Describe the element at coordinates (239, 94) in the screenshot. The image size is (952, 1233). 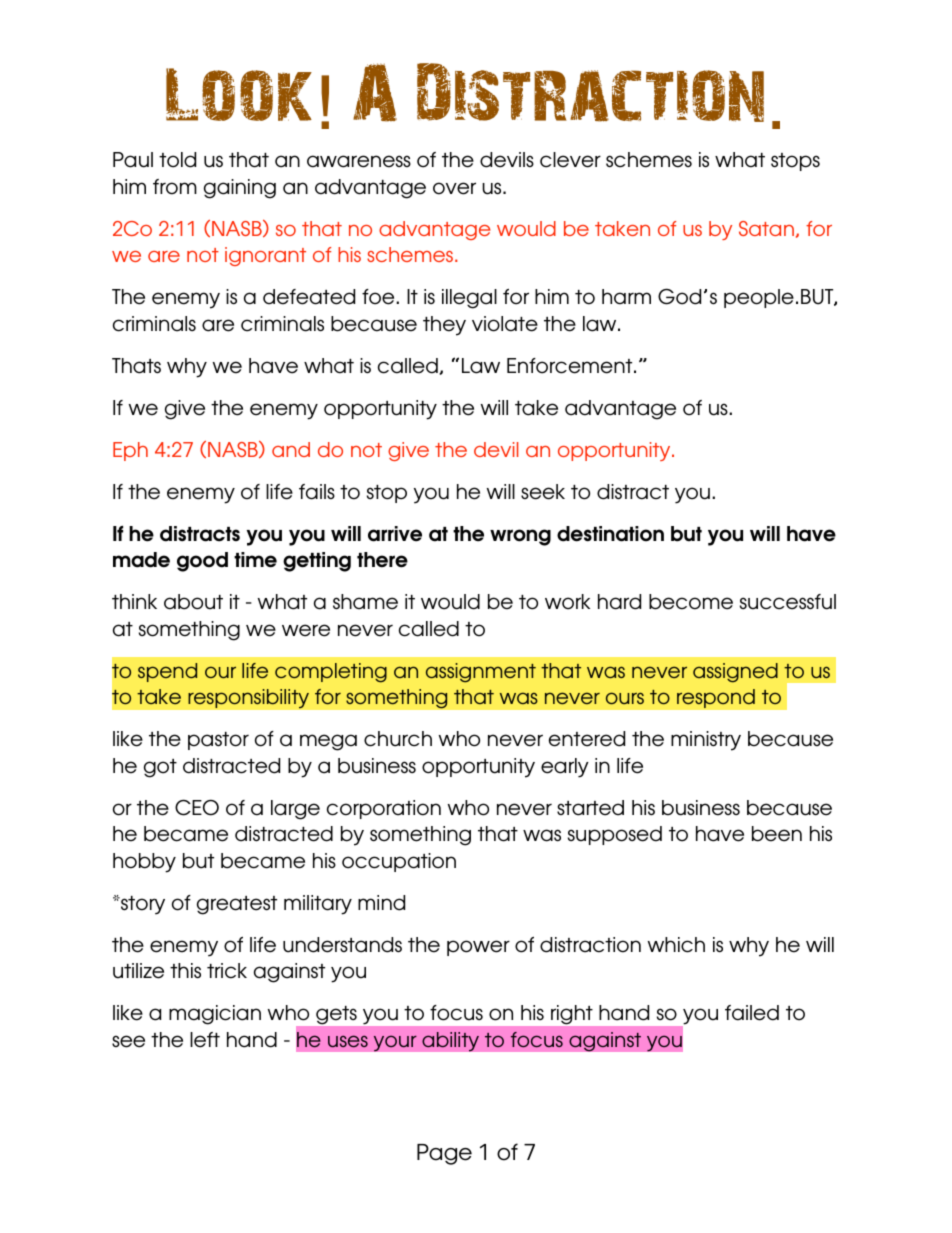
I see `Look` at that location.
